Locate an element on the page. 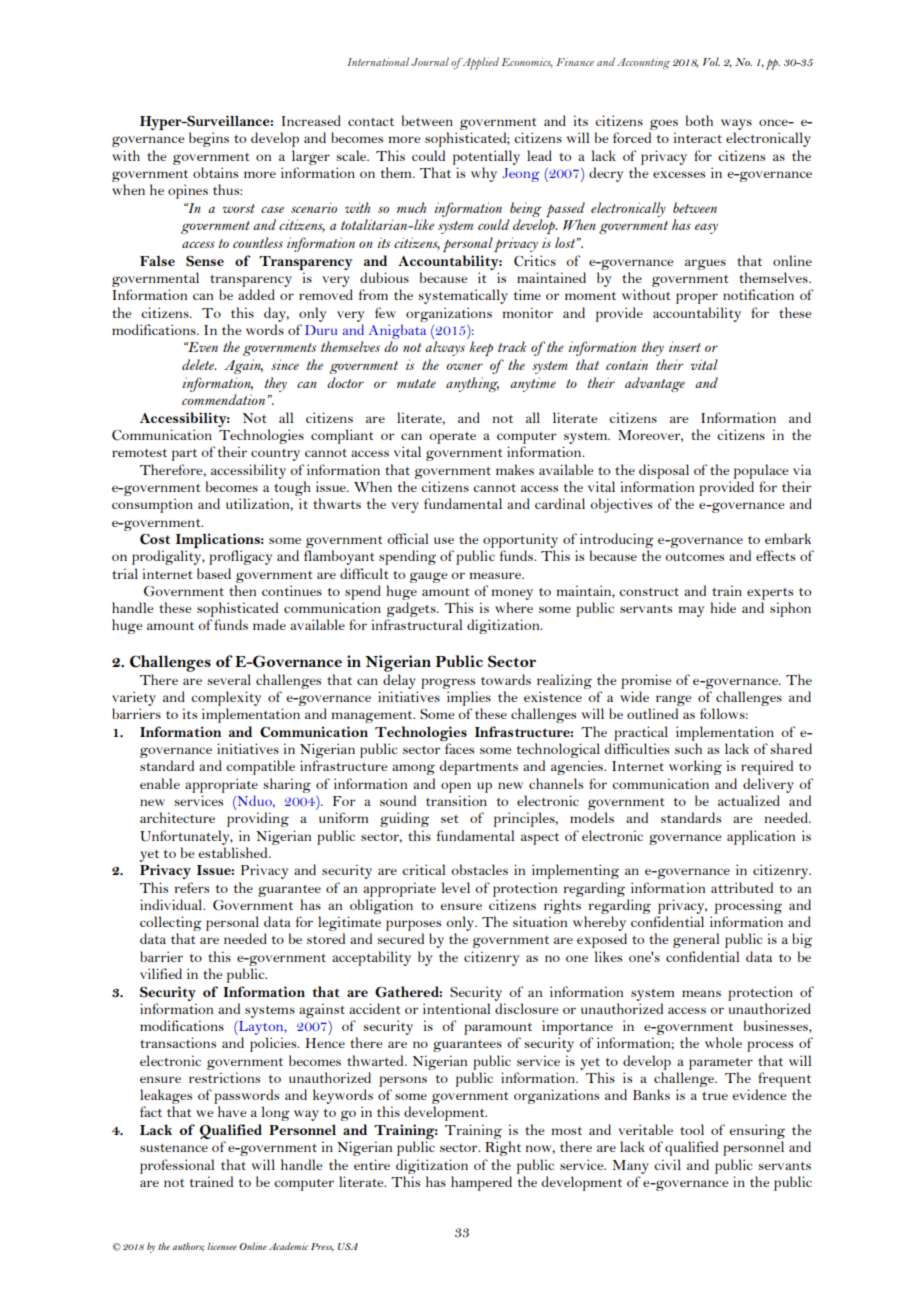 The image size is (924, 1308). owner is located at coordinates (464, 366).
